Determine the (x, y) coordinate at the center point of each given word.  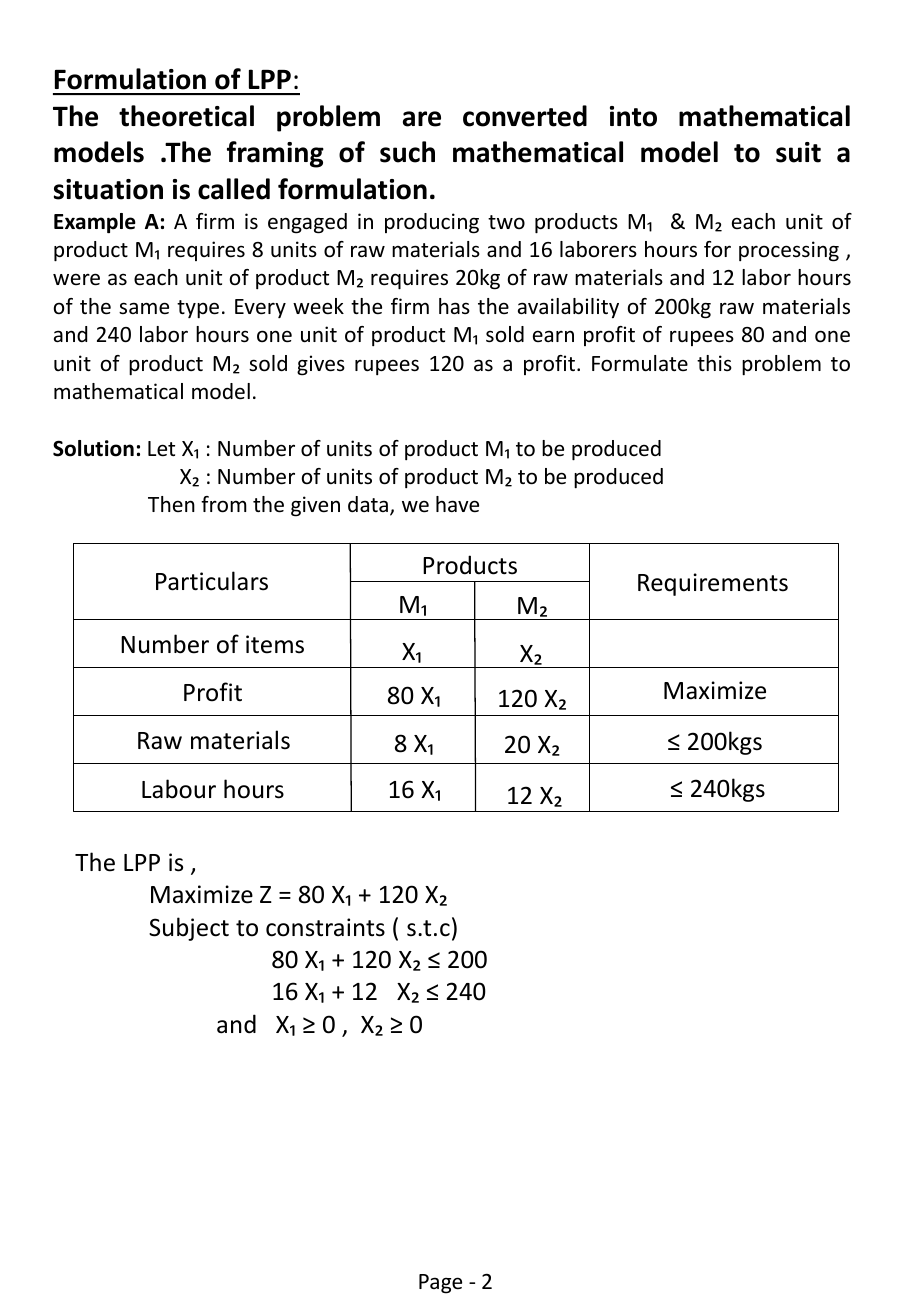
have (457, 504)
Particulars (212, 581)
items (275, 644)
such (407, 152)
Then (171, 504)
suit (798, 152)
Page (440, 1284)
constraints (325, 927)
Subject (189, 929)
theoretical (186, 116)
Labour (179, 789)
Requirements (713, 584)
